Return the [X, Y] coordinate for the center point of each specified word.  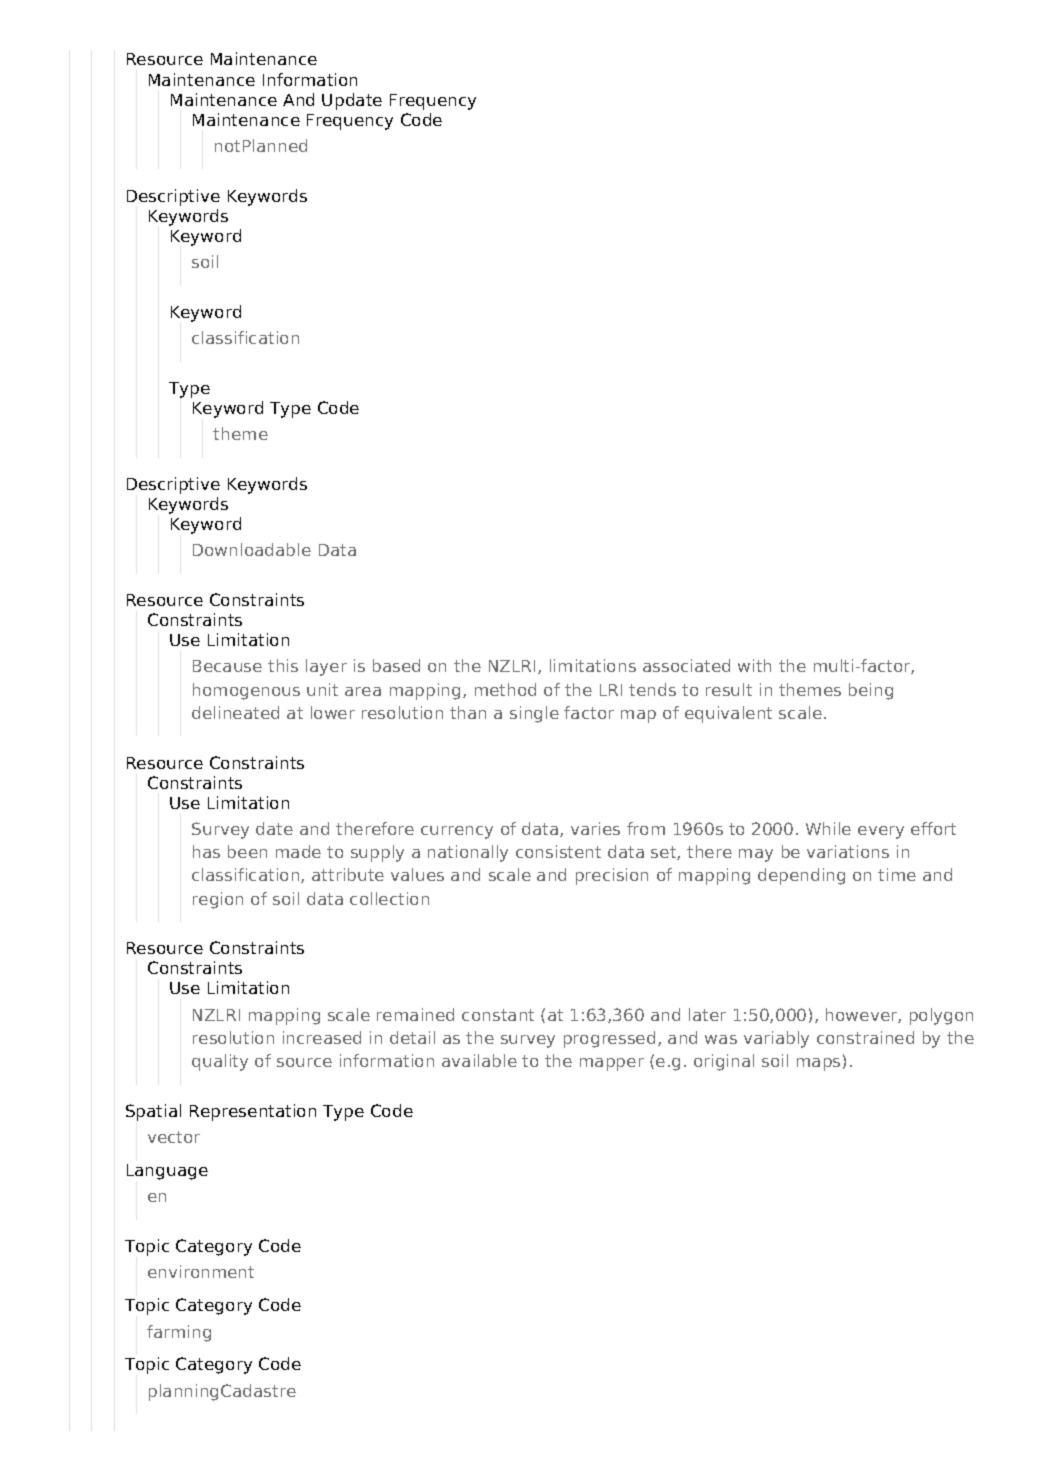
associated [686, 665]
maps [818, 1064]
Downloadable [252, 549]
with [754, 665]
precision [612, 876]
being [871, 691]
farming [179, 1333]
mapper [612, 1064]
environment [201, 1271]
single [534, 714]
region [218, 900]
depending [801, 876]
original [724, 1062]
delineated [235, 712]
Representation [253, 1112]
